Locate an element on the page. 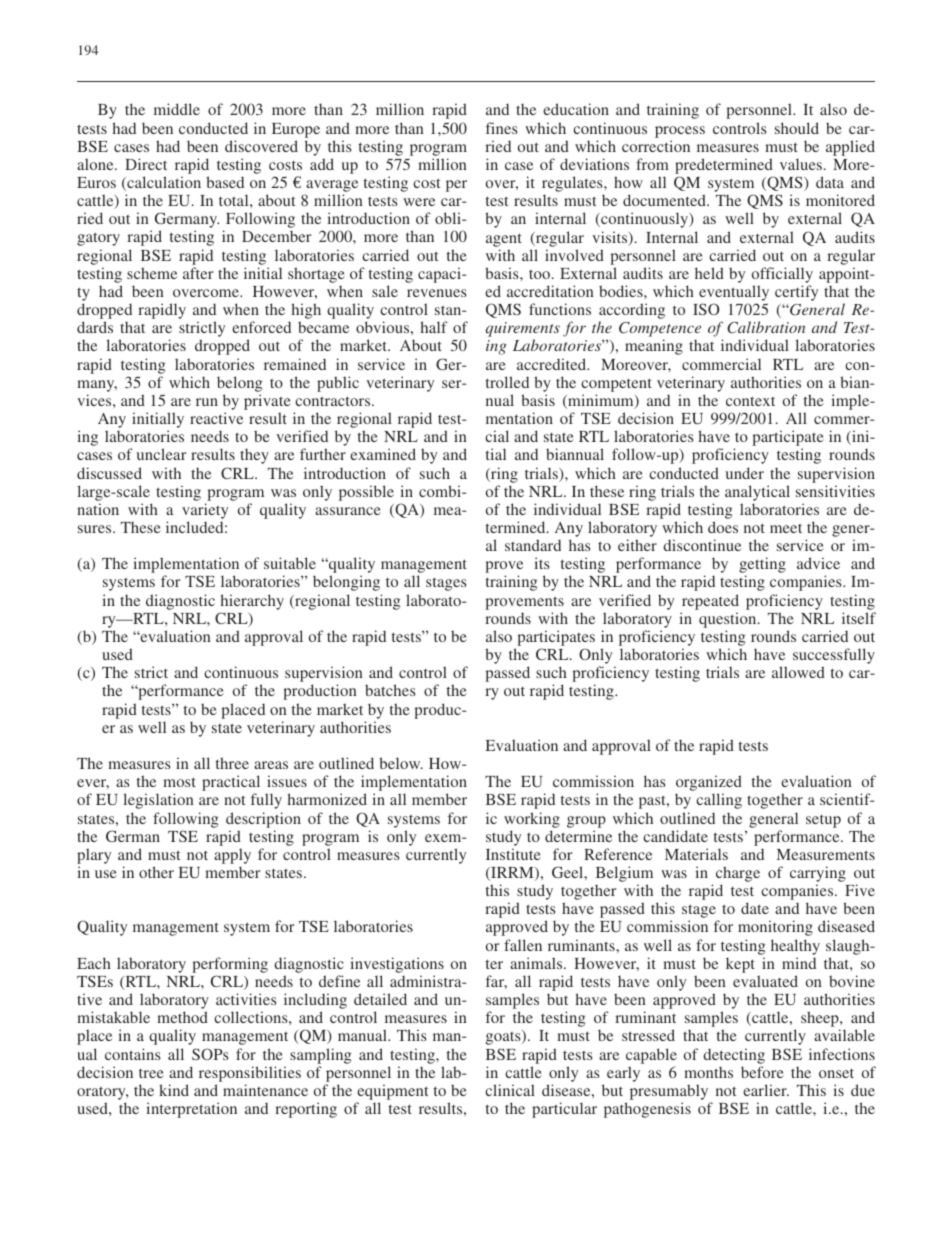  education is located at coordinates (576, 109).
